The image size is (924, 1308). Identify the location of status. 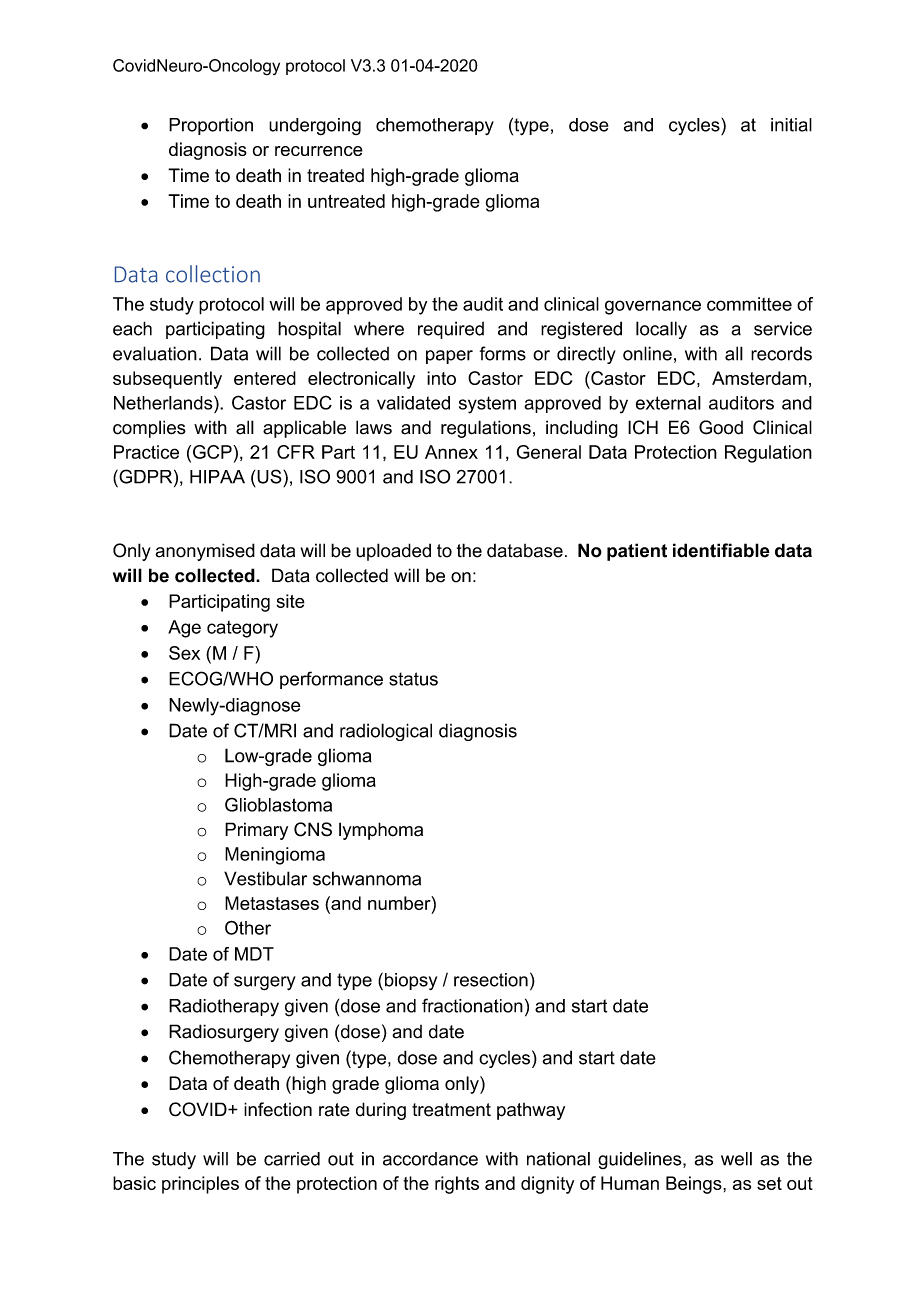
(413, 679).
